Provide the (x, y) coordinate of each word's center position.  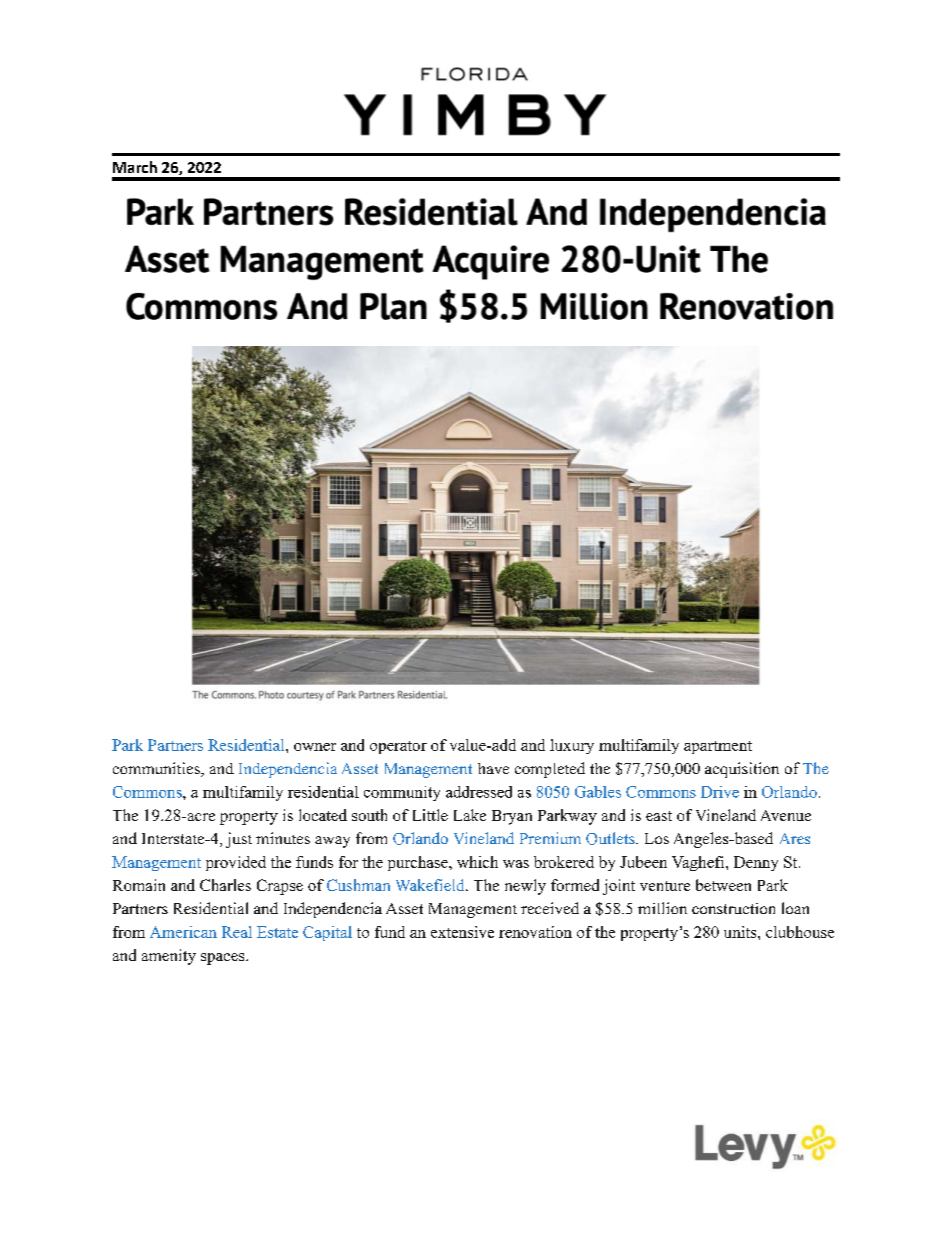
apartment (718, 747)
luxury (572, 746)
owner (315, 747)
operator (398, 747)
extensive (462, 932)
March (135, 167)
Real (237, 932)
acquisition (742, 770)
